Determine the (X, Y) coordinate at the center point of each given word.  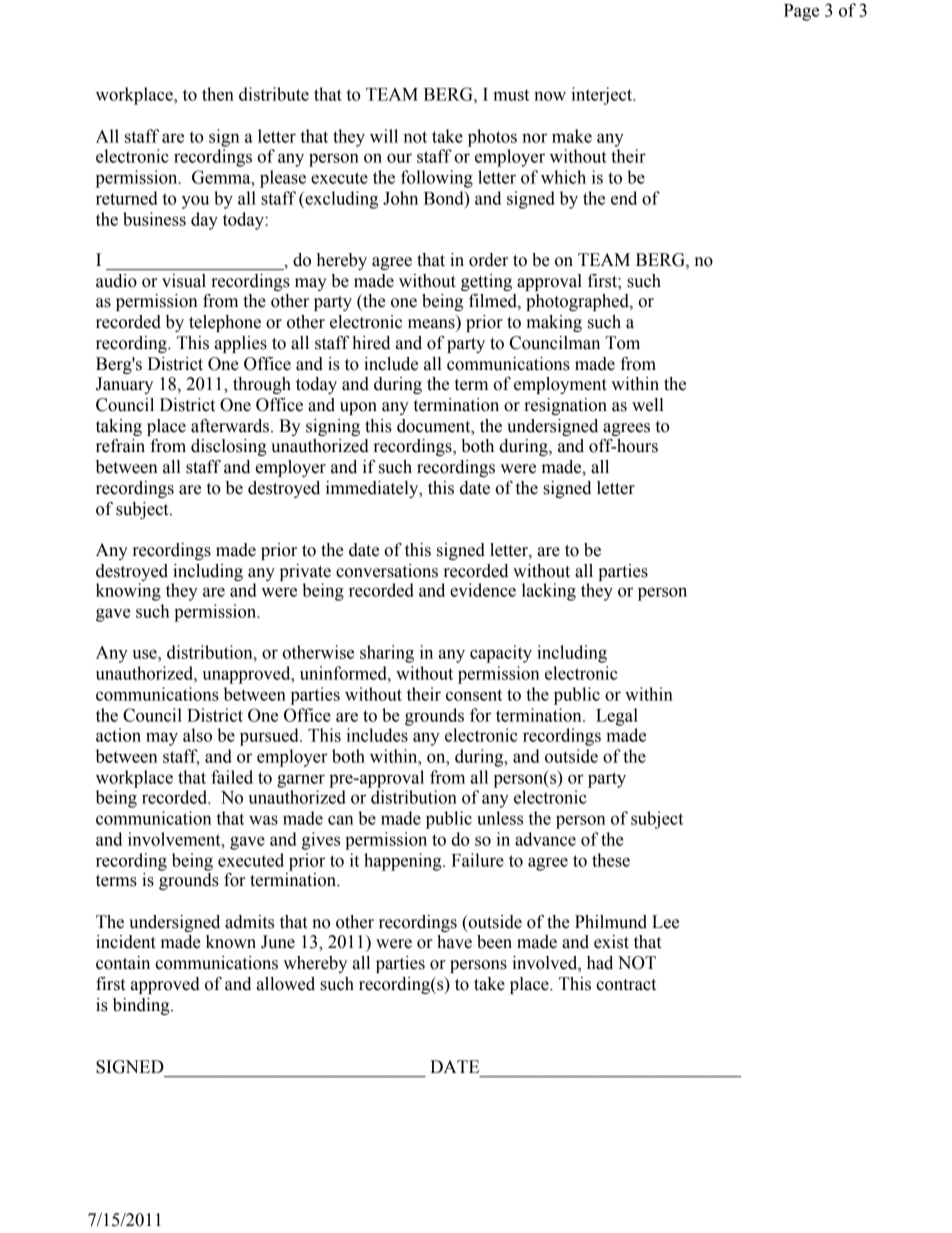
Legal (617, 717)
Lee (665, 922)
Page (801, 12)
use (145, 654)
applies (241, 344)
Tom (622, 343)
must (511, 95)
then (218, 94)
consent (474, 695)
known (231, 942)
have (454, 942)
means (431, 324)
